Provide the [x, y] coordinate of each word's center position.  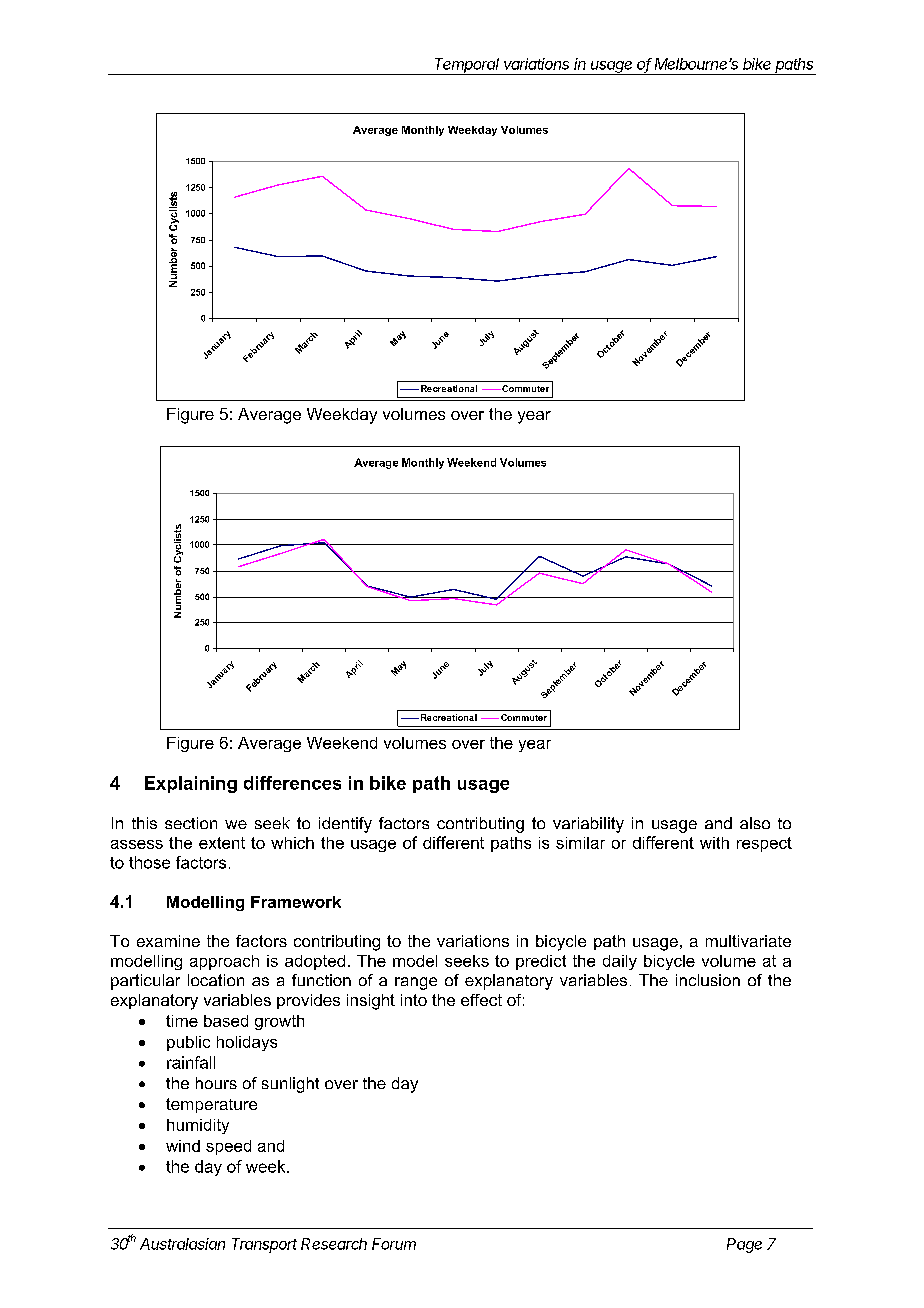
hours [216, 1083]
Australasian [182, 1244]
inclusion [708, 980]
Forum [394, 1244]
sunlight [290, 1085]
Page [744, 1245]
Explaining [191, 784]
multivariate [748, 941]
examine [168, 941]
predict [541, 962]
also [755, 823]
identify [345, 825]
